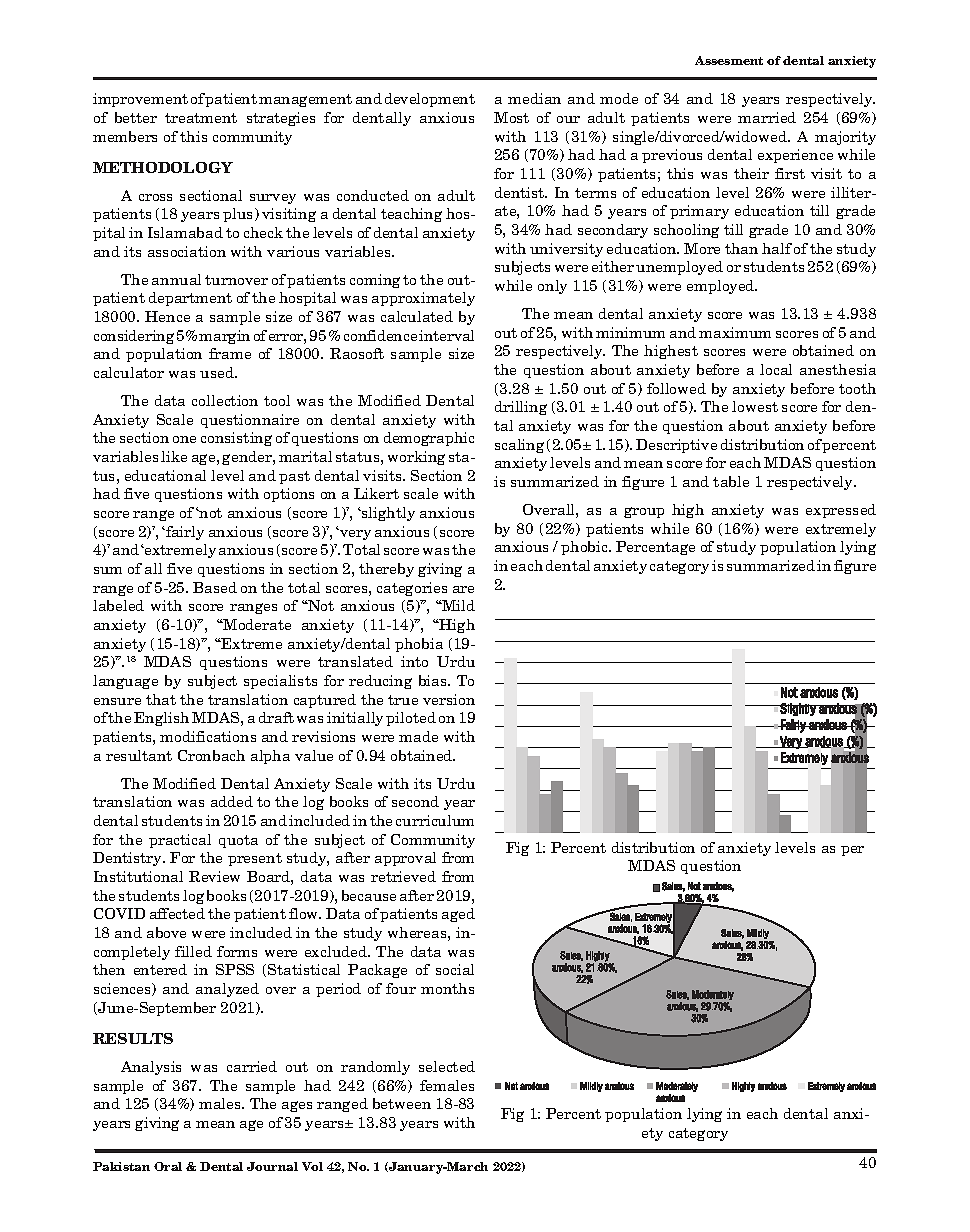 The height and width of the image is (1232, 970). What do you see at coordinates (519, 446) in the image?
I see `scaling` at bounding box center [519, 446].
